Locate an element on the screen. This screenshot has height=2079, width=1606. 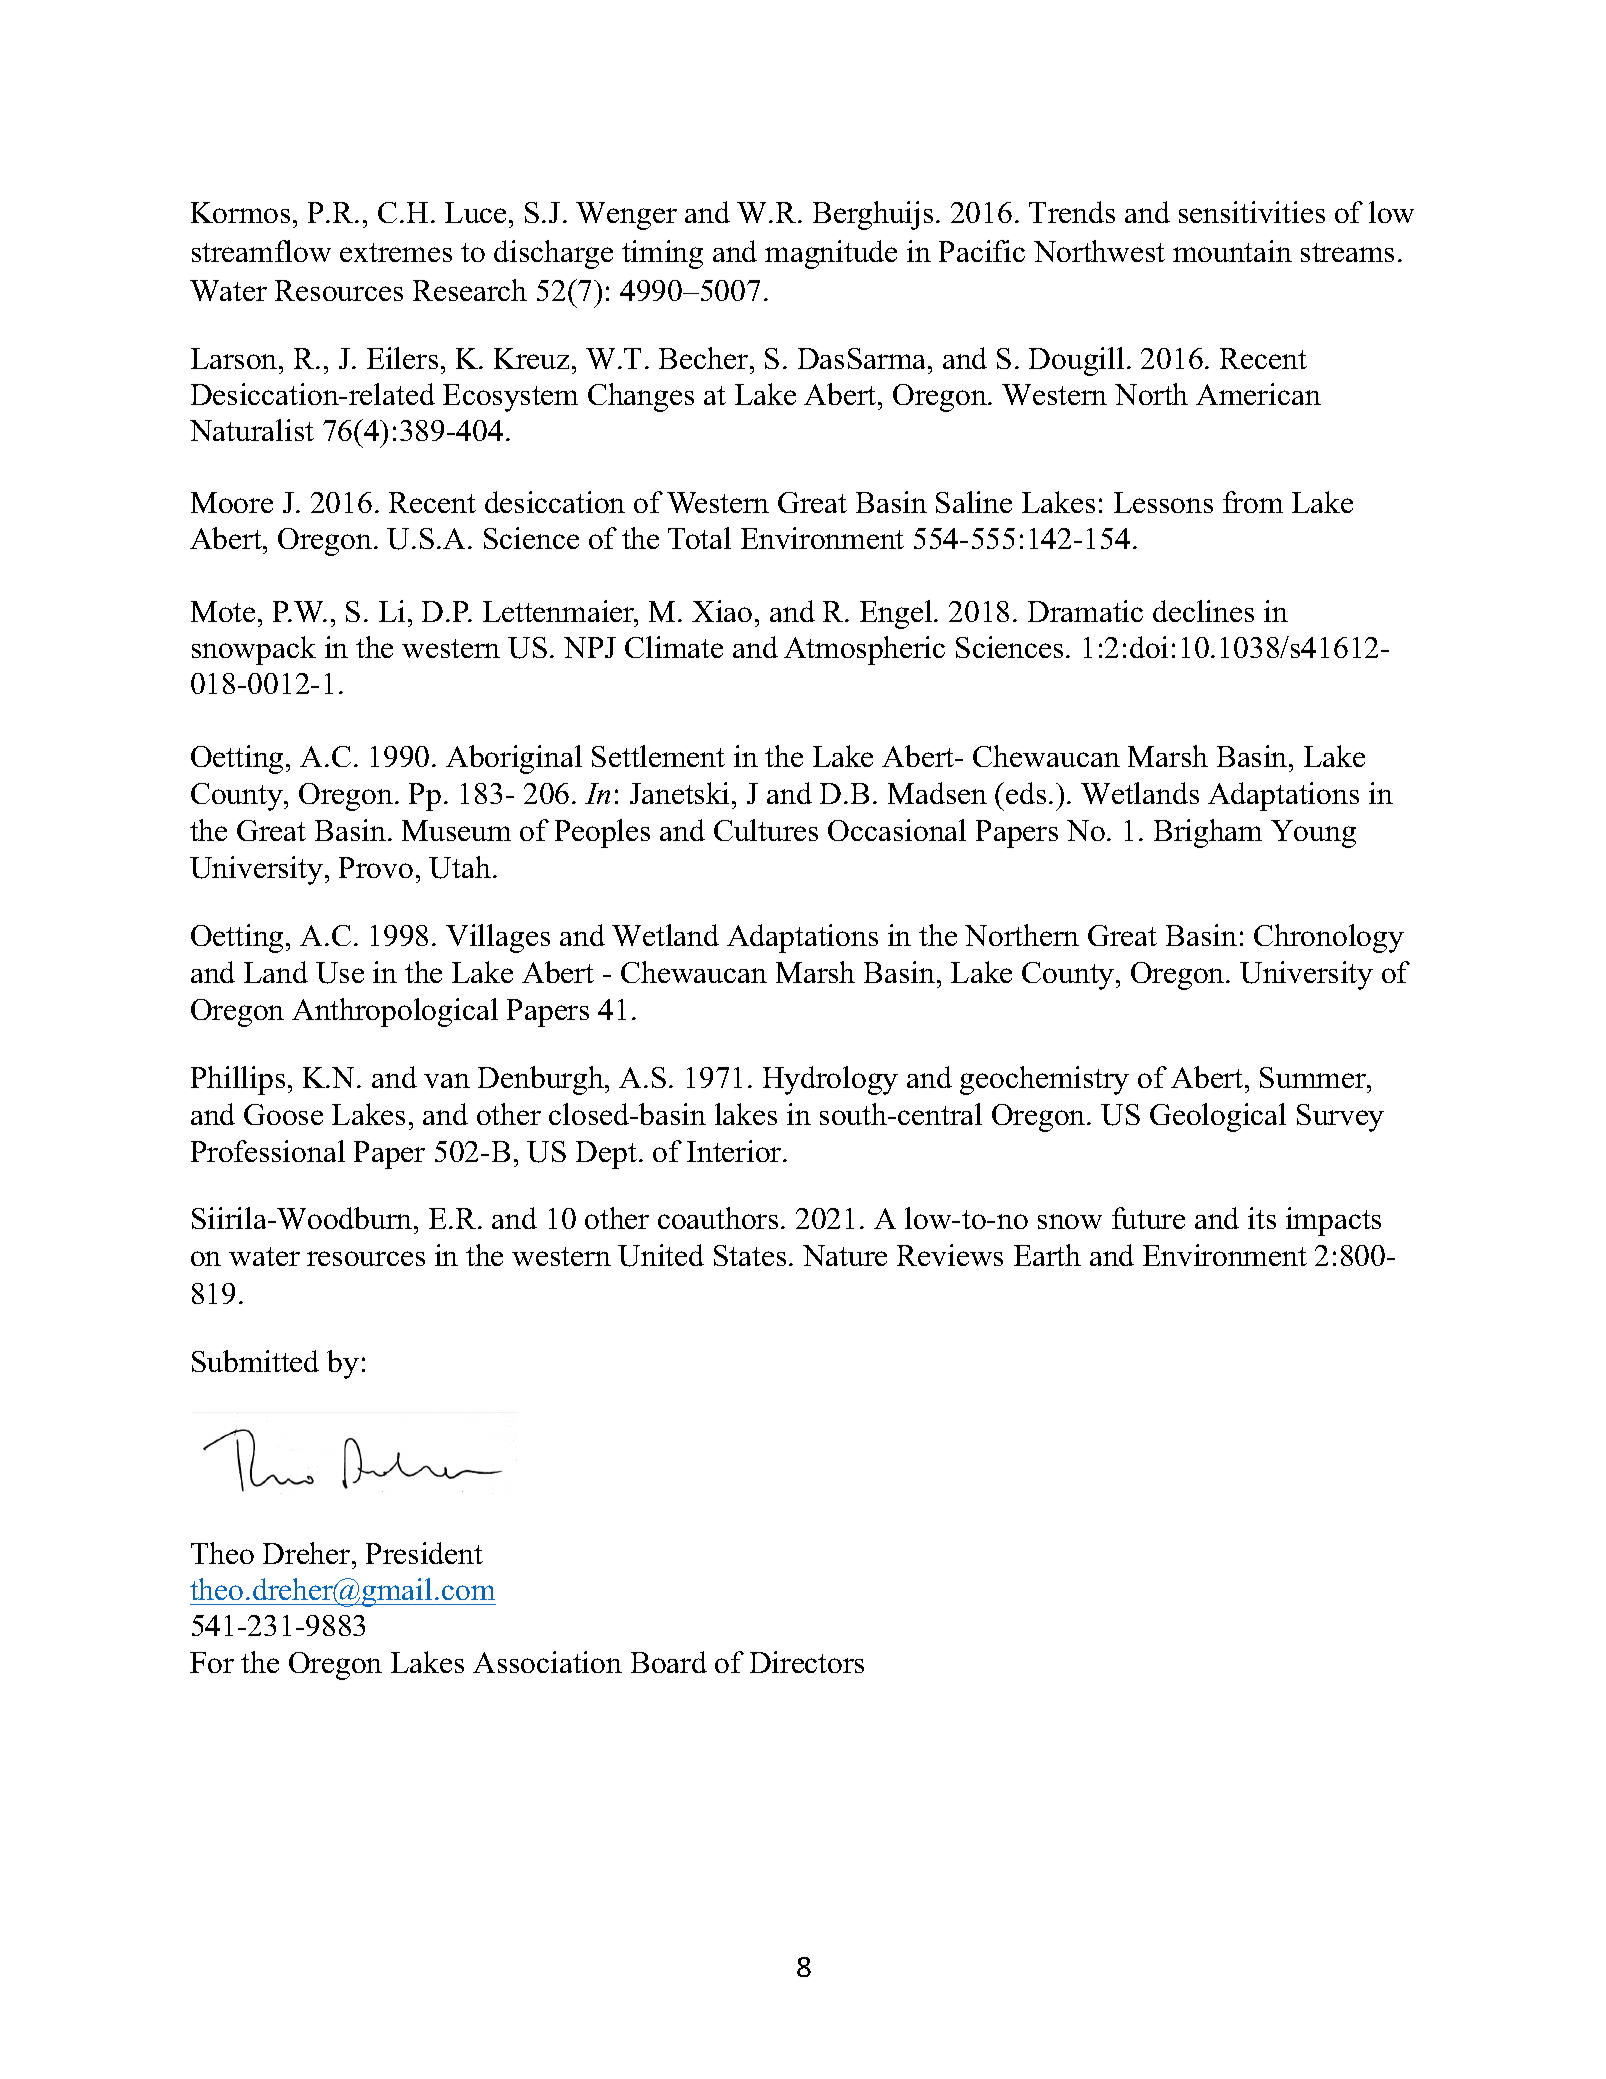
President is located at coordinates (424, 1553).
